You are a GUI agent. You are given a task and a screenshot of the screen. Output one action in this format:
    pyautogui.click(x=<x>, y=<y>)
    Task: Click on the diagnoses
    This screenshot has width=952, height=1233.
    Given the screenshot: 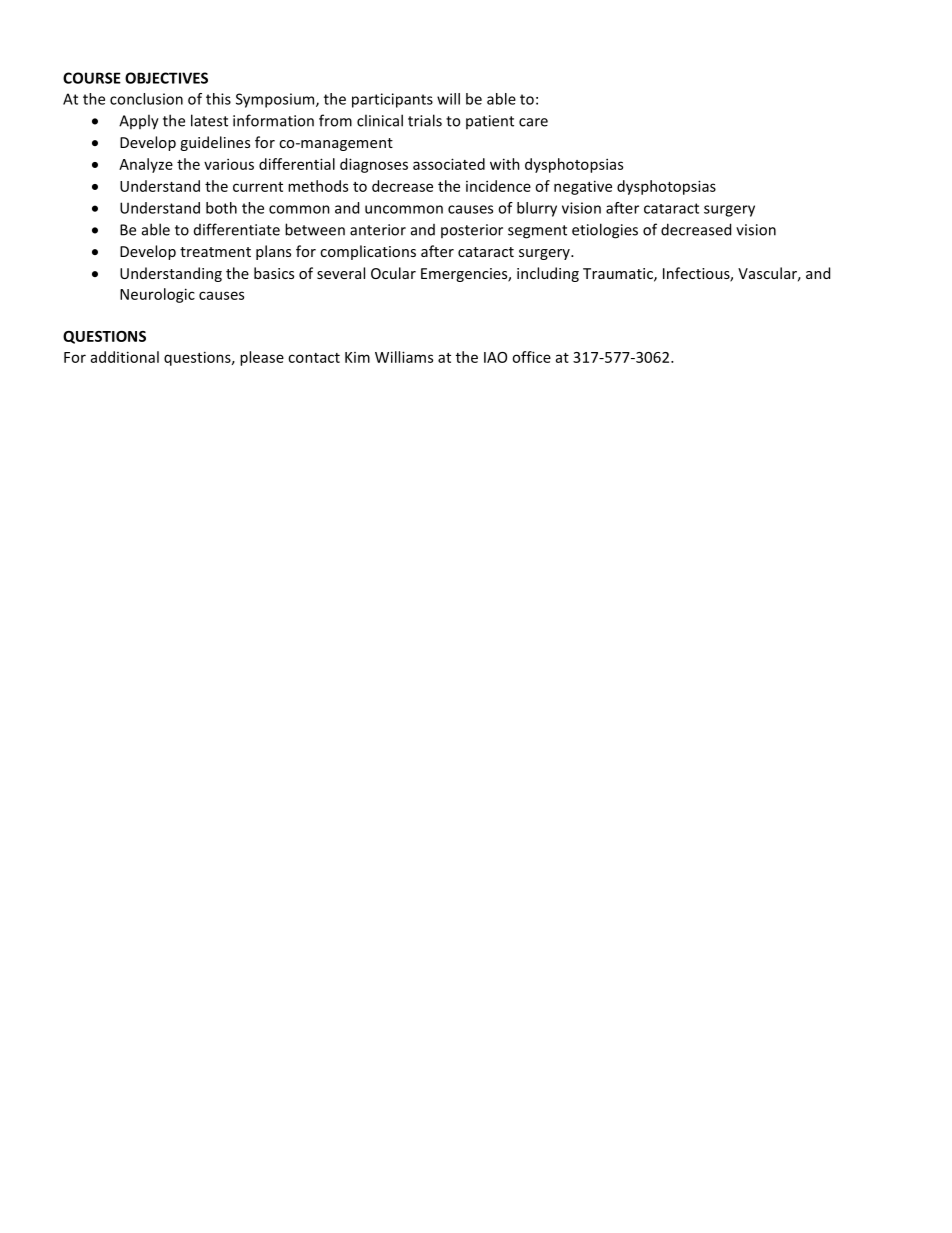 What is the action you would take?
    pyautogui.click(x=374, y=165)
